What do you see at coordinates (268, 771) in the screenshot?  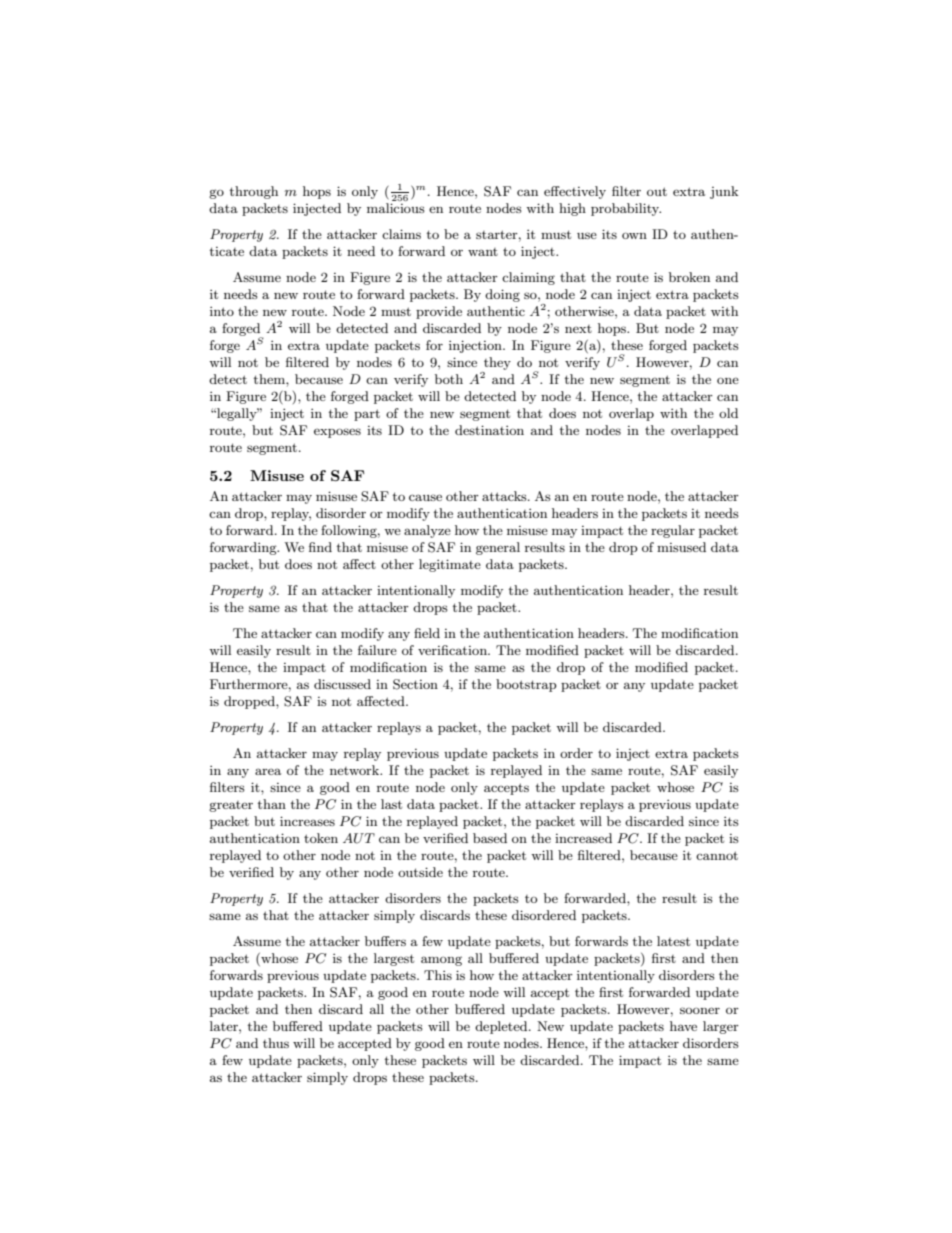 I see `area` at bounding box center [268, 771].
